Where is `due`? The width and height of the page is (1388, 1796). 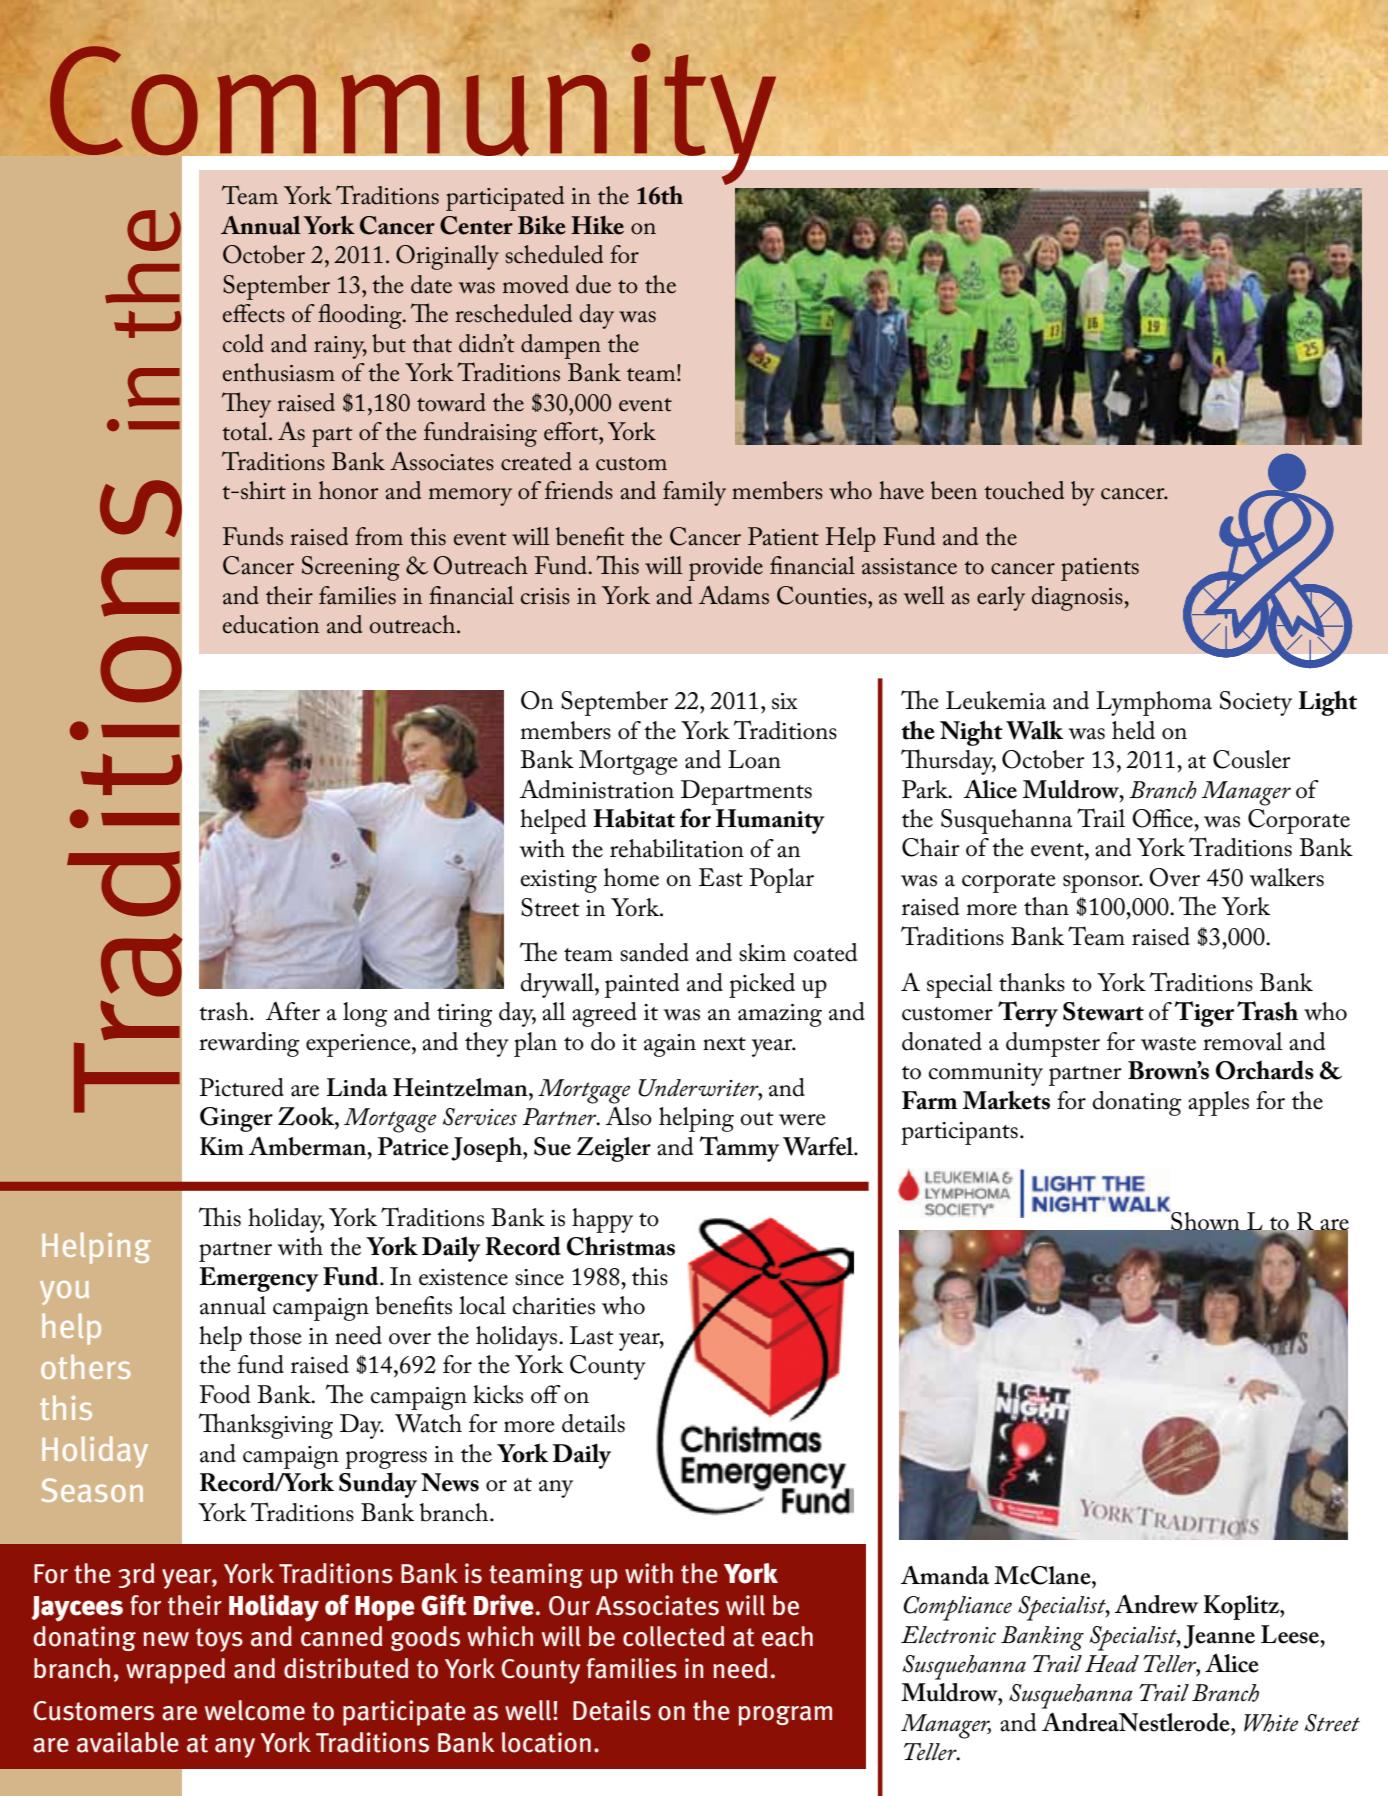
due is located at coordinates (593, 284).
